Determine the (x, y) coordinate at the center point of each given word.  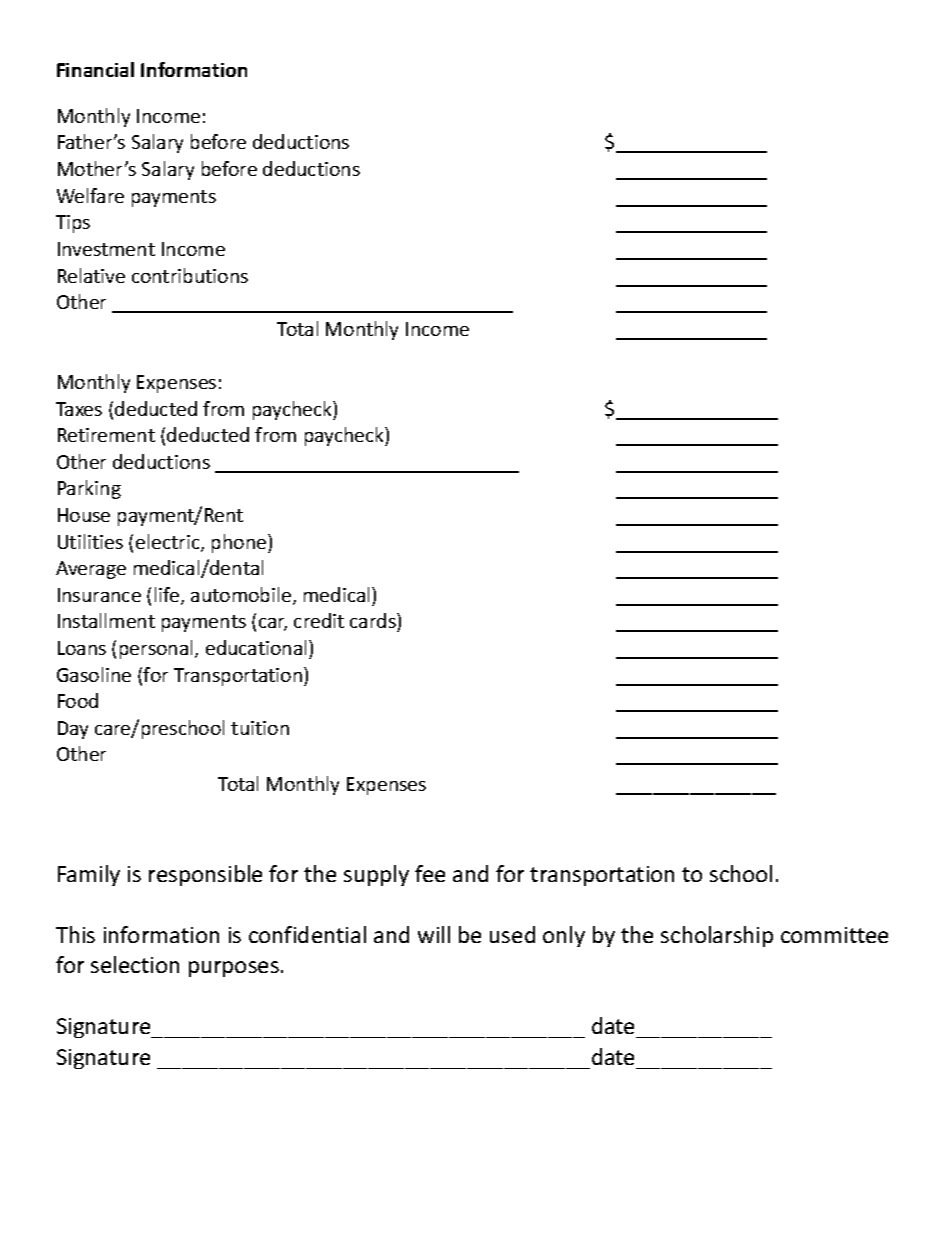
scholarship (717, 936)
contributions (190, 275)
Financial (95, 69)
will (434, 934)
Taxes (79, 409)
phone (240, 543)
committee (834, 935)
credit (319, 620)
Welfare (90, 195)
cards (374, 622)
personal (158, 649)
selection (135, 964)
